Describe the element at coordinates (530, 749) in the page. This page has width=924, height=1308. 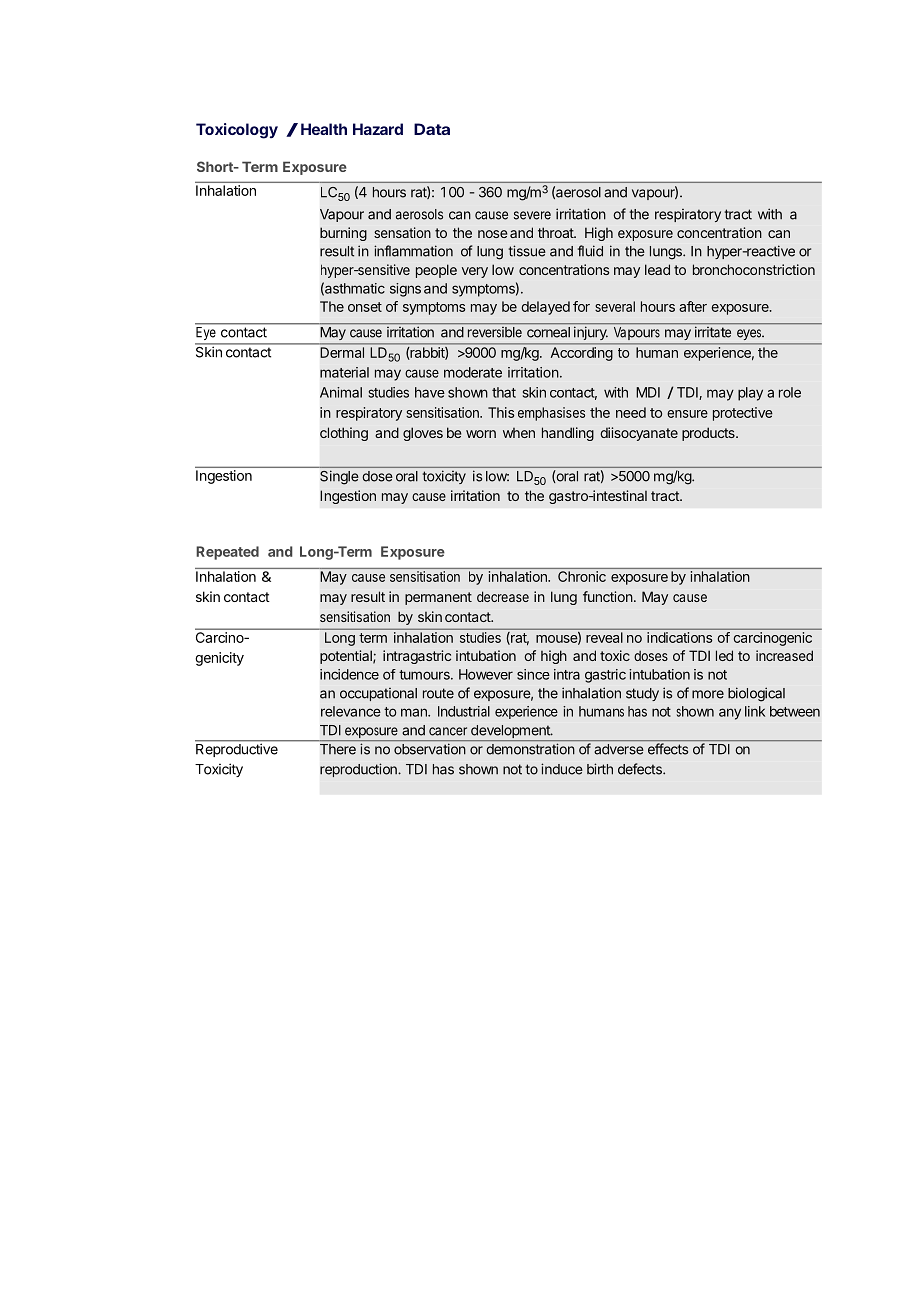
I see `demonstration` at that location.
